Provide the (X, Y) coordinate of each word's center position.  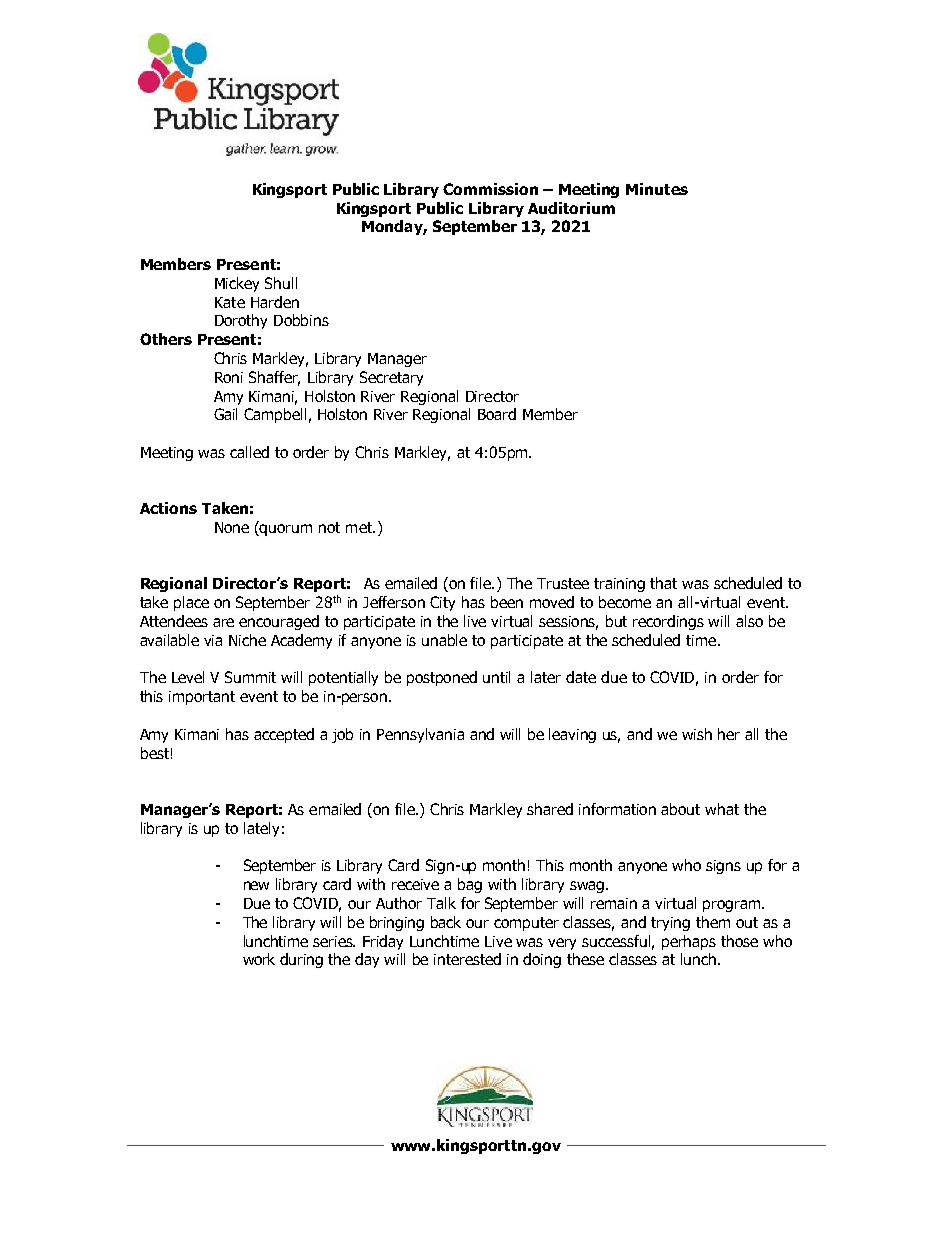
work (259, 959)
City (442, 603)
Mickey (237, 284)
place (191, 603)
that (663, 583)
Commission (490, 189)
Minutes (657, 189)
